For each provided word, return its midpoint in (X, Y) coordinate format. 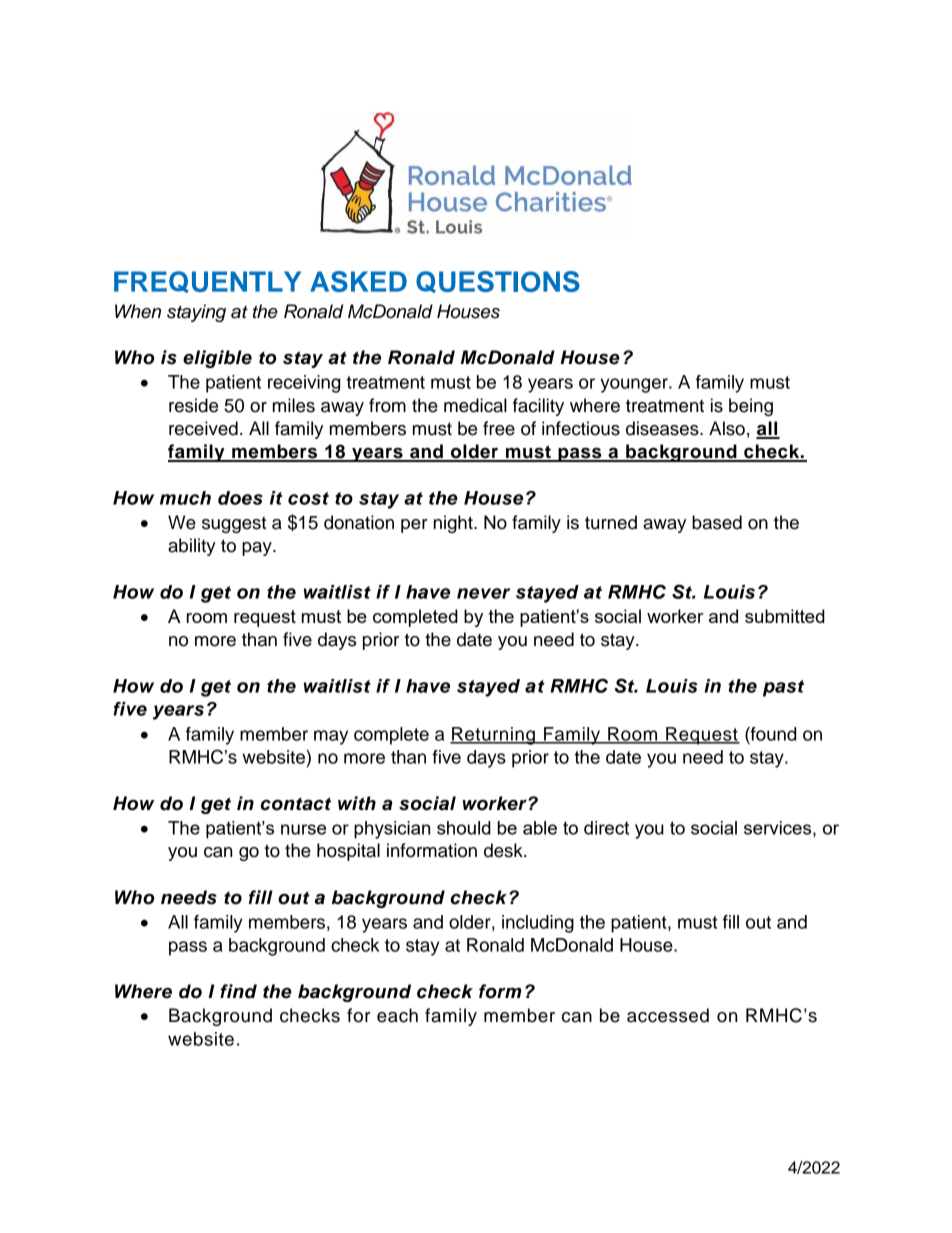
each (397, 1015)
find (238, 991)
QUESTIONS (498, 282)
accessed (668, 1015)
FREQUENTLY (207, 282)
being (751, 407)
